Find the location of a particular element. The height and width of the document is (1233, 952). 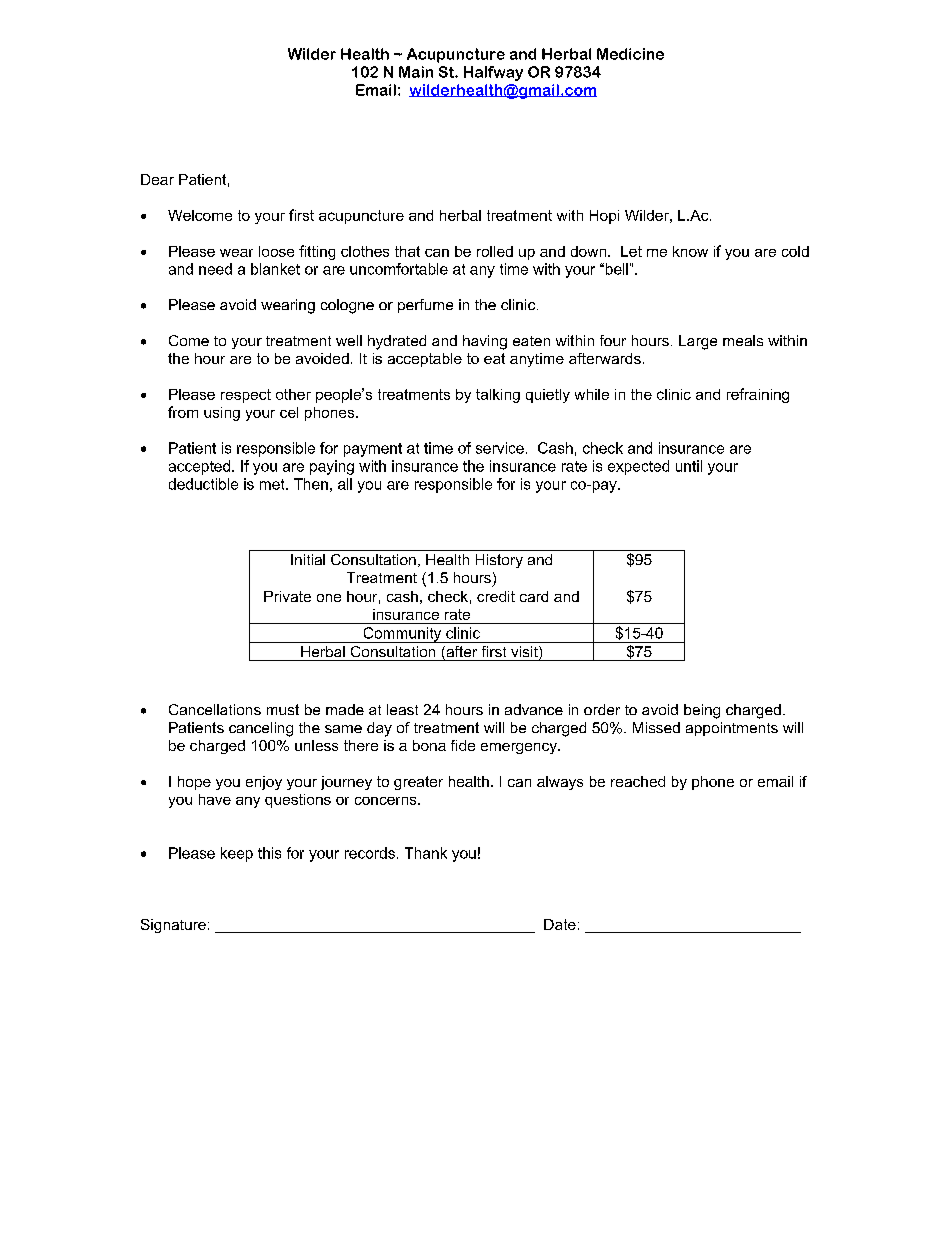

Halfway is located at coordinates (493, 73).
